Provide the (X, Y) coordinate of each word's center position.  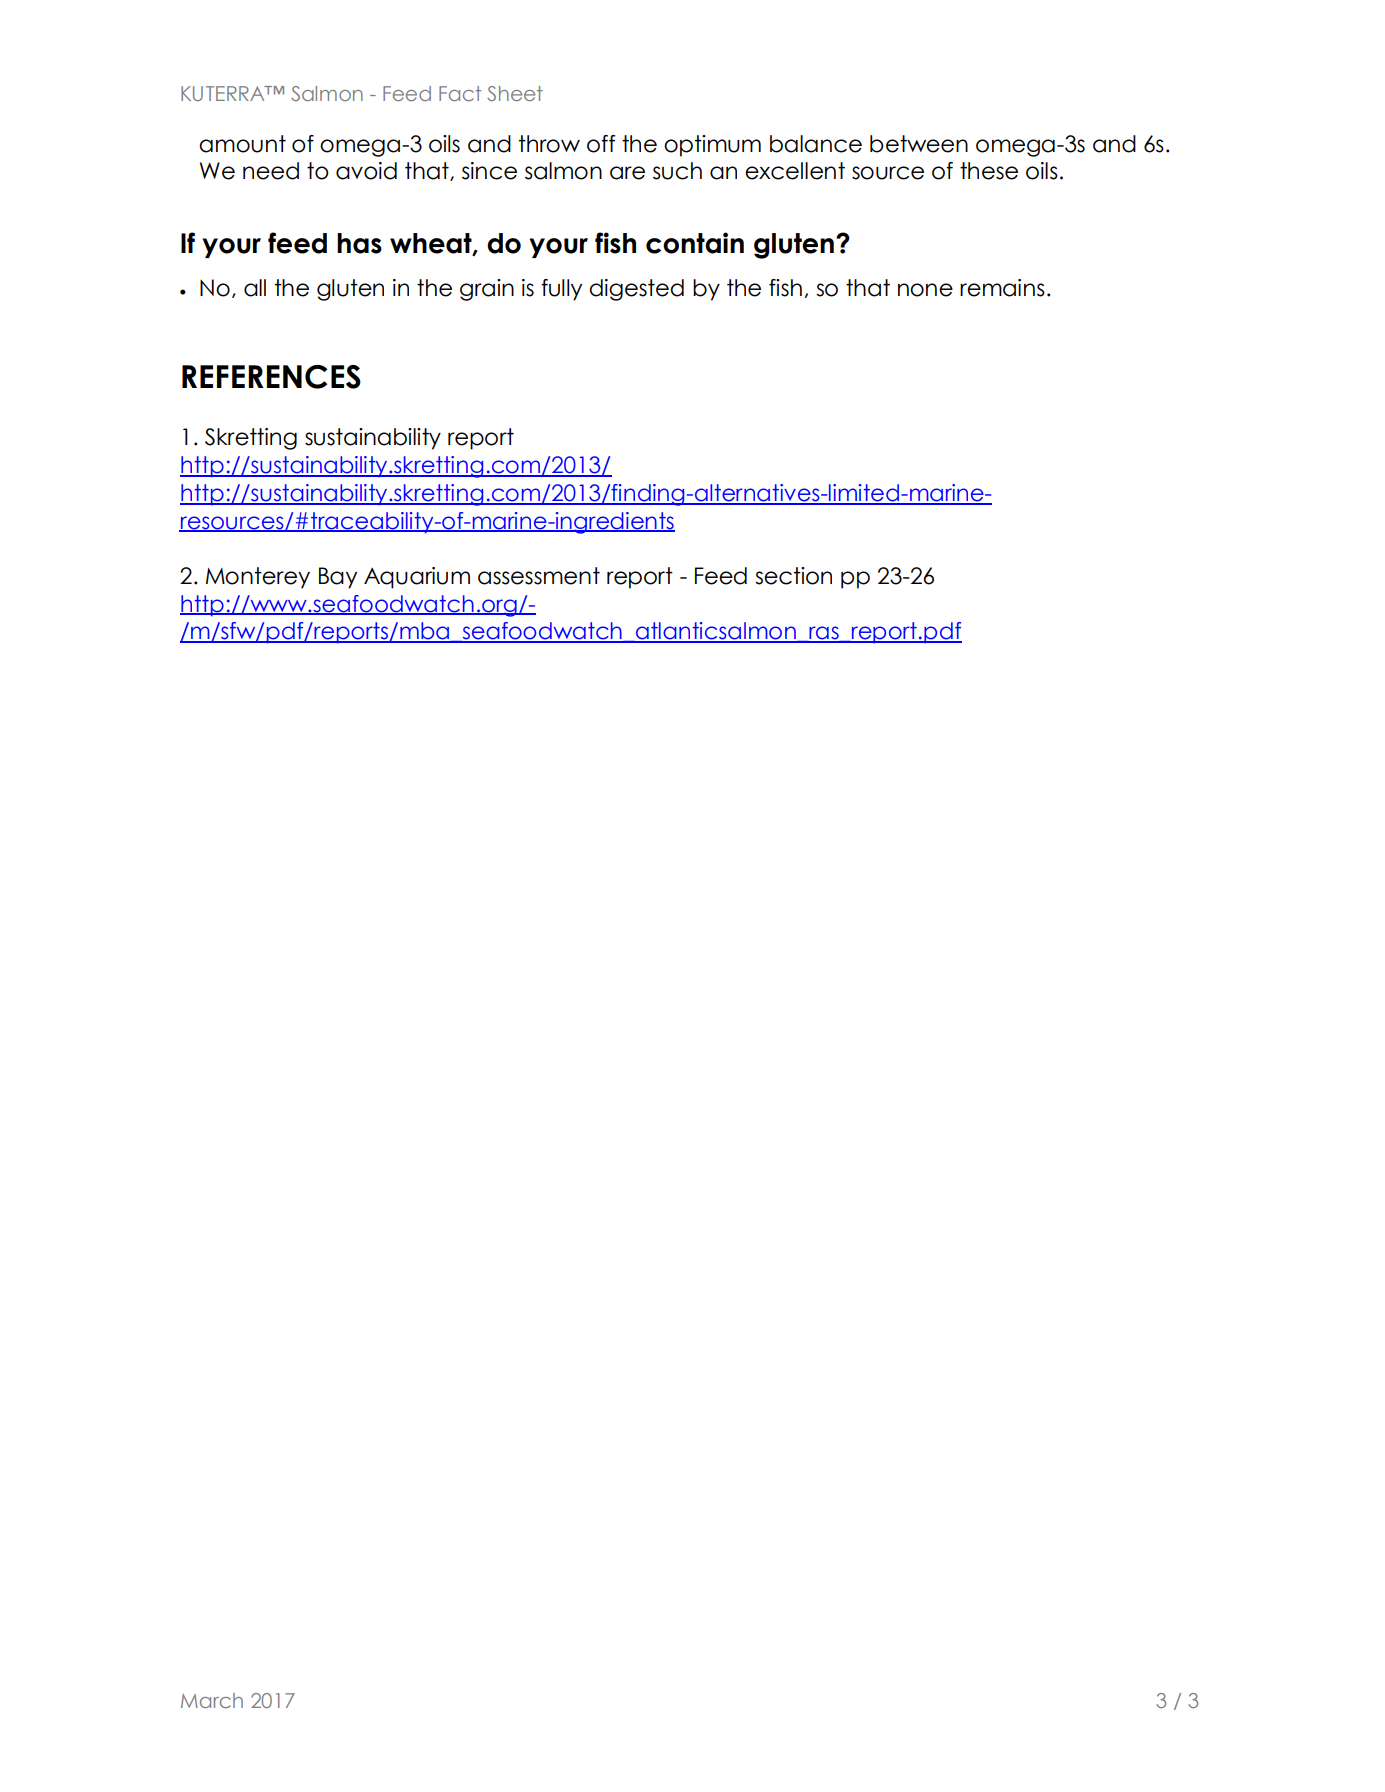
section (793, 576)
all (255, 288)
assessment (539, 576)
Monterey (258, 578)
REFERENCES (271, 377)
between (919, 144)
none (925, 290)
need (271, 171)
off (601, 144)
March (212, 1700)
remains (1002, 288)
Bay (338, 578)
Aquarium (417, 578)
